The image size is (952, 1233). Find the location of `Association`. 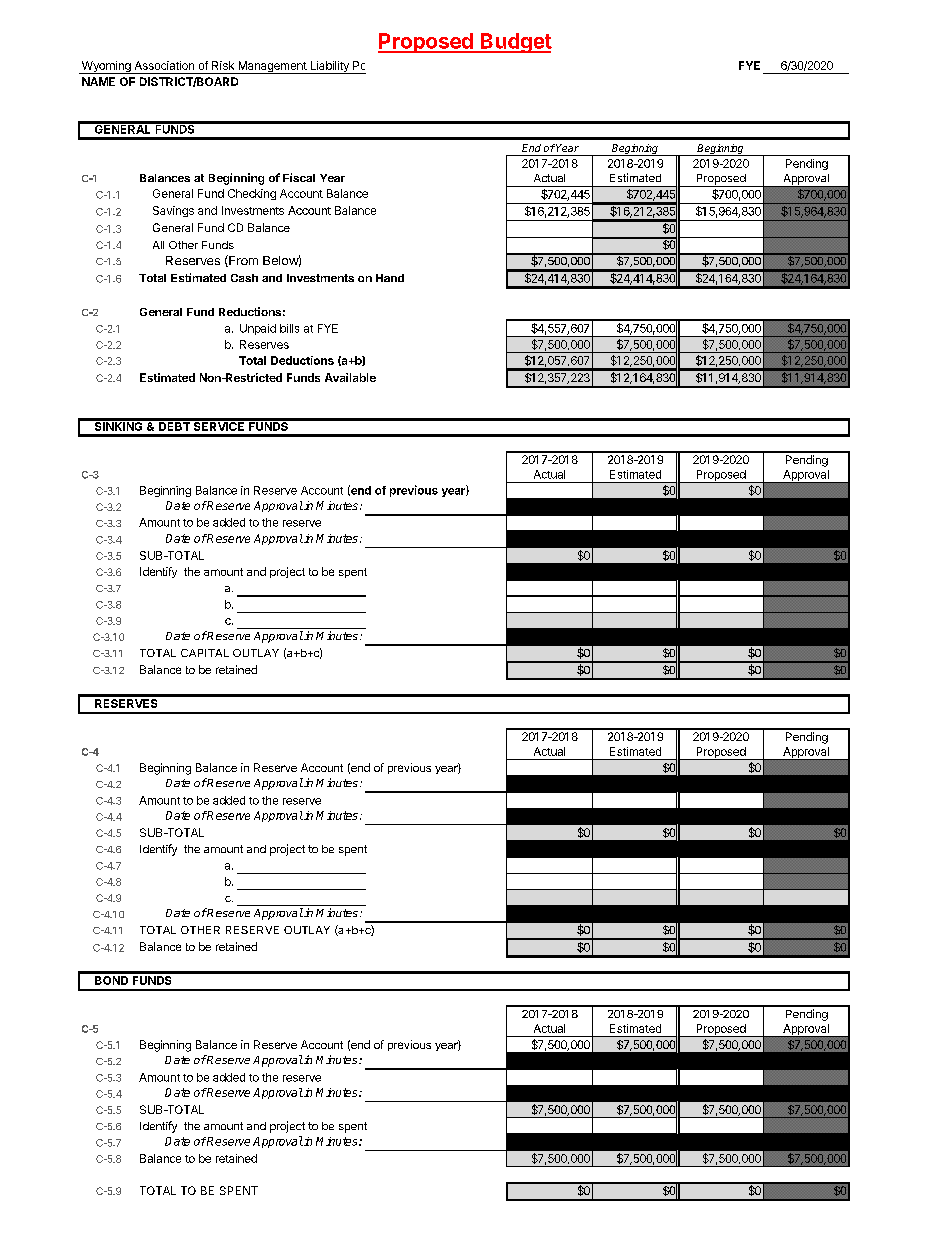

Association is located at coordinates (164, 65).
